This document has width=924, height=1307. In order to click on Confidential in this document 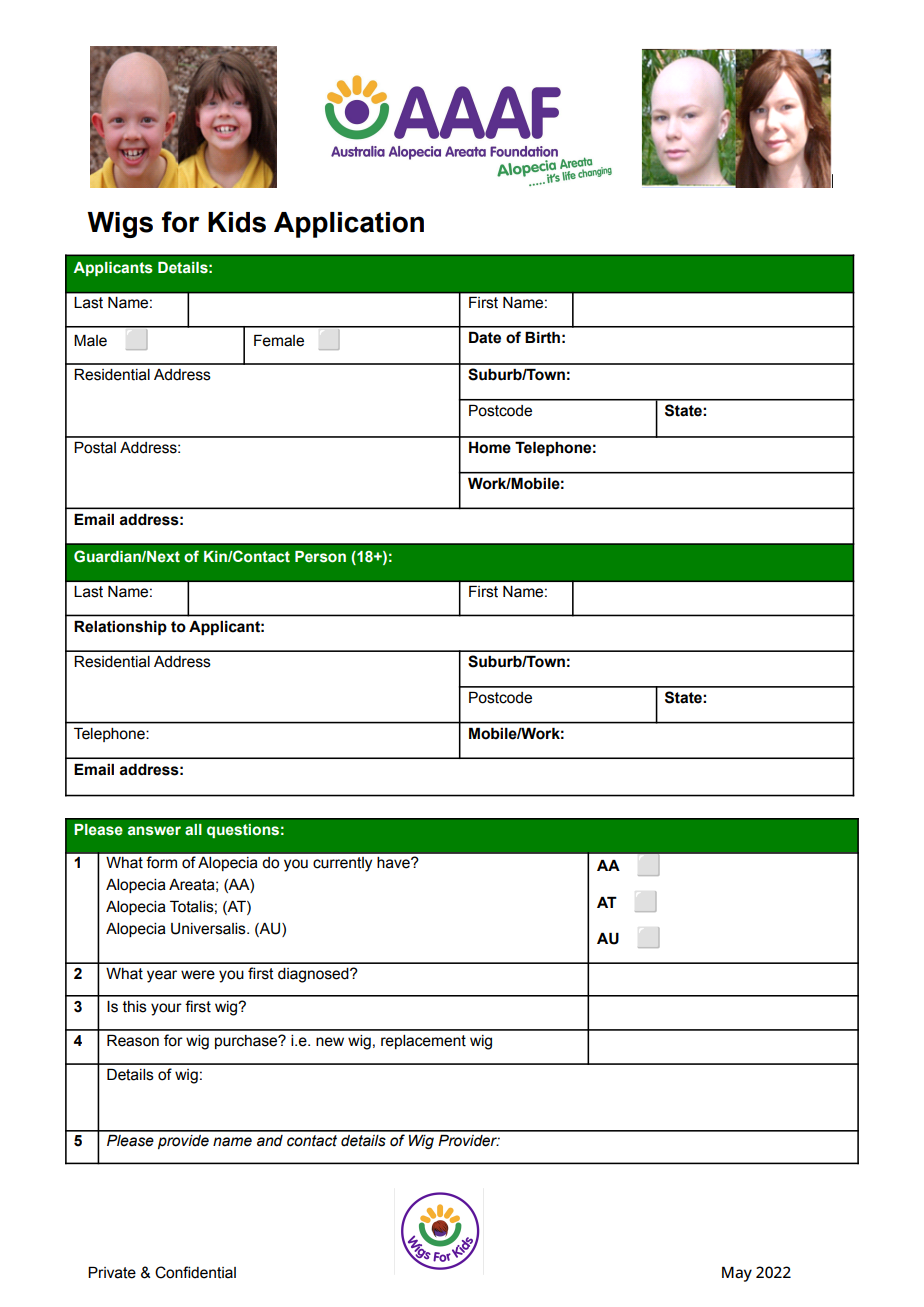, I will do `click(195, 1272)`.
